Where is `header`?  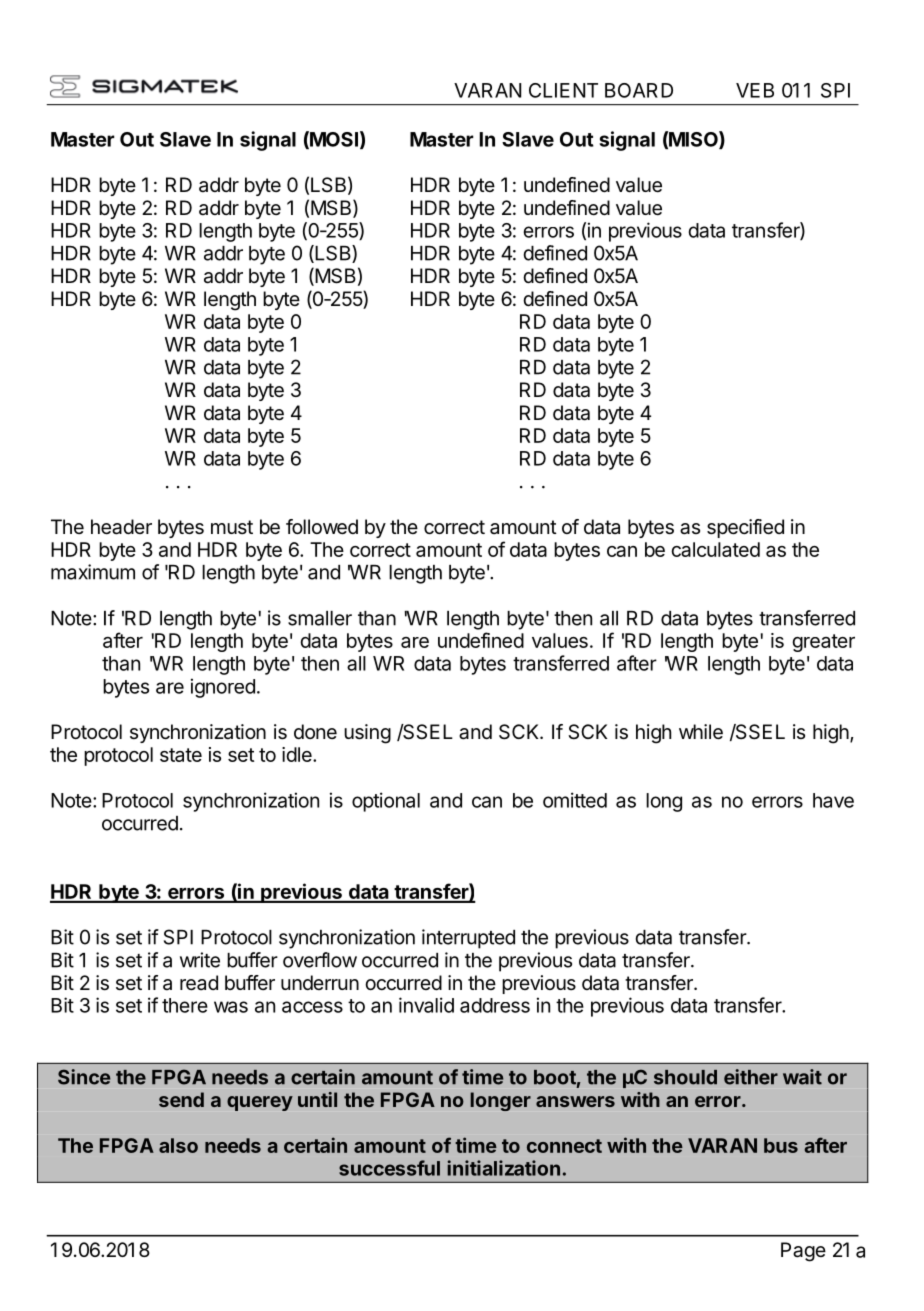 header is located at coordinates (121, 527).
